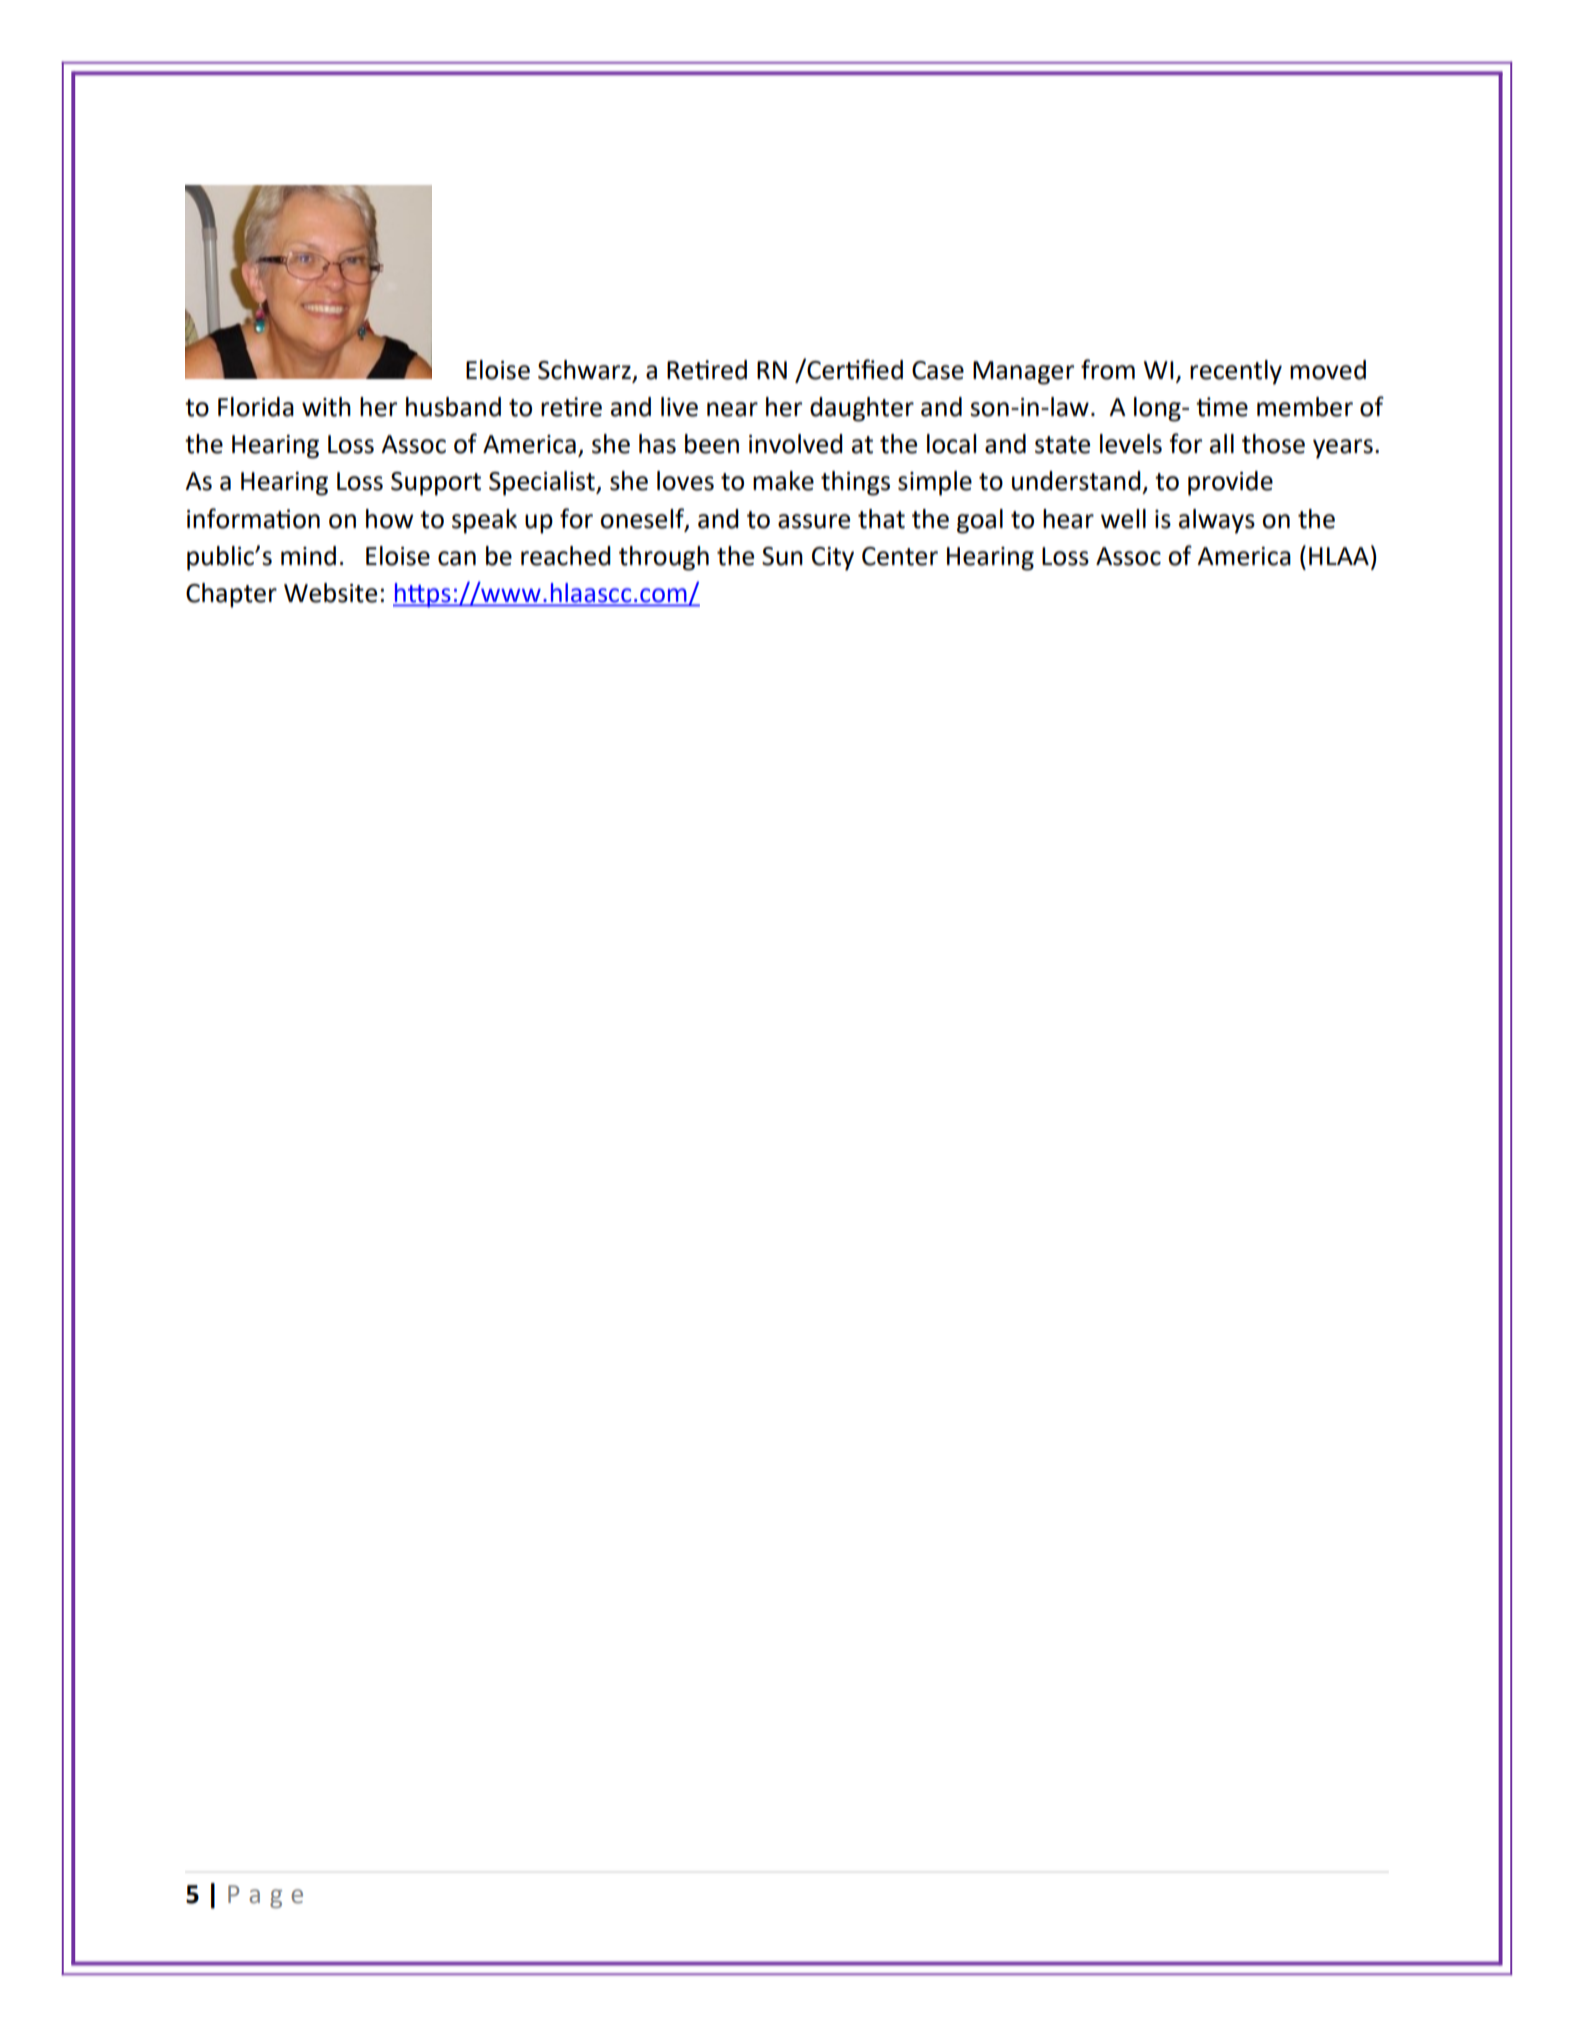 The height and width of the document is (2037, 1574). What do you see at coordinates (938, 370) in the document?
I see `Case` at bounding box center [938, 370].
